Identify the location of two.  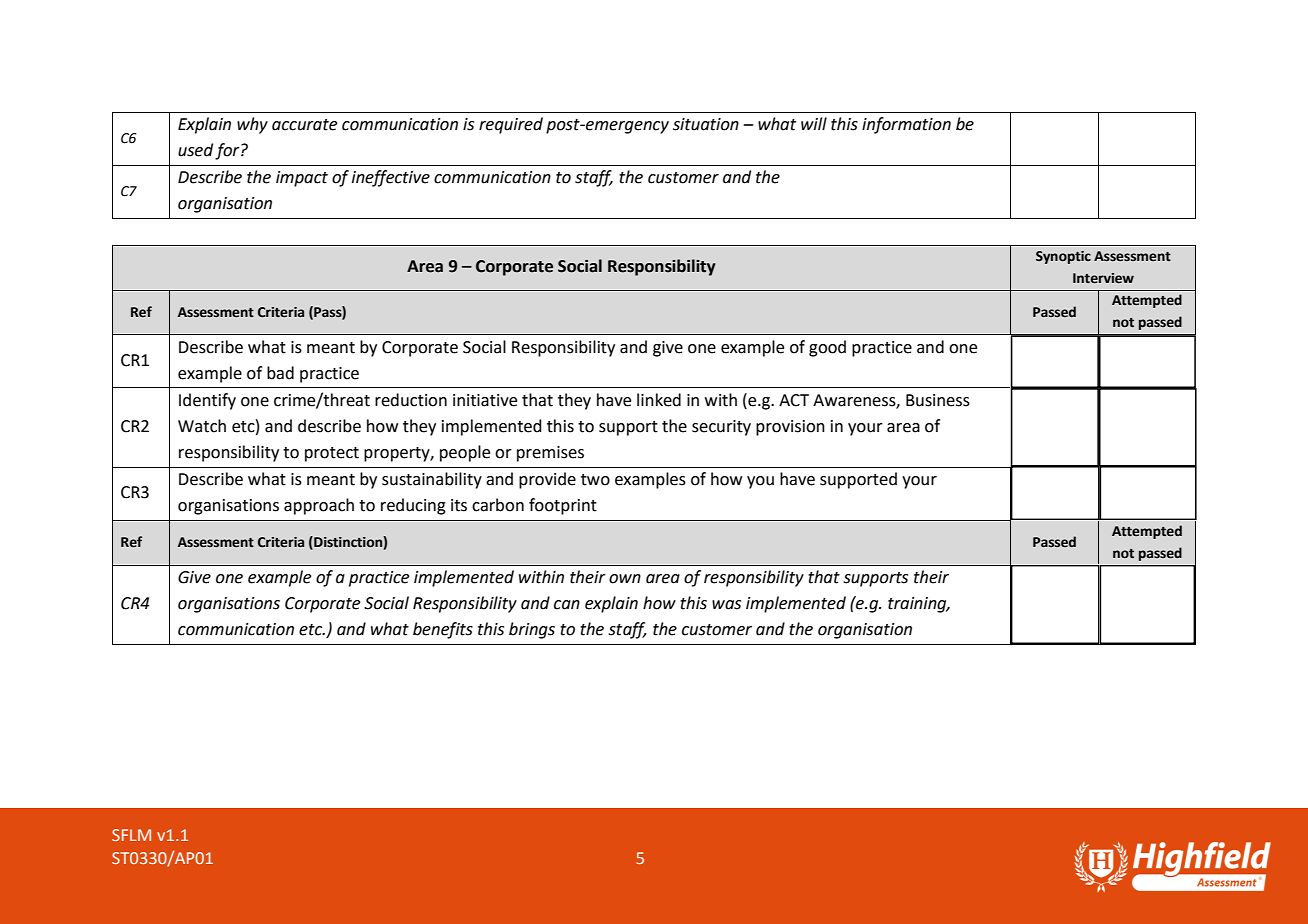
(595, 480).
